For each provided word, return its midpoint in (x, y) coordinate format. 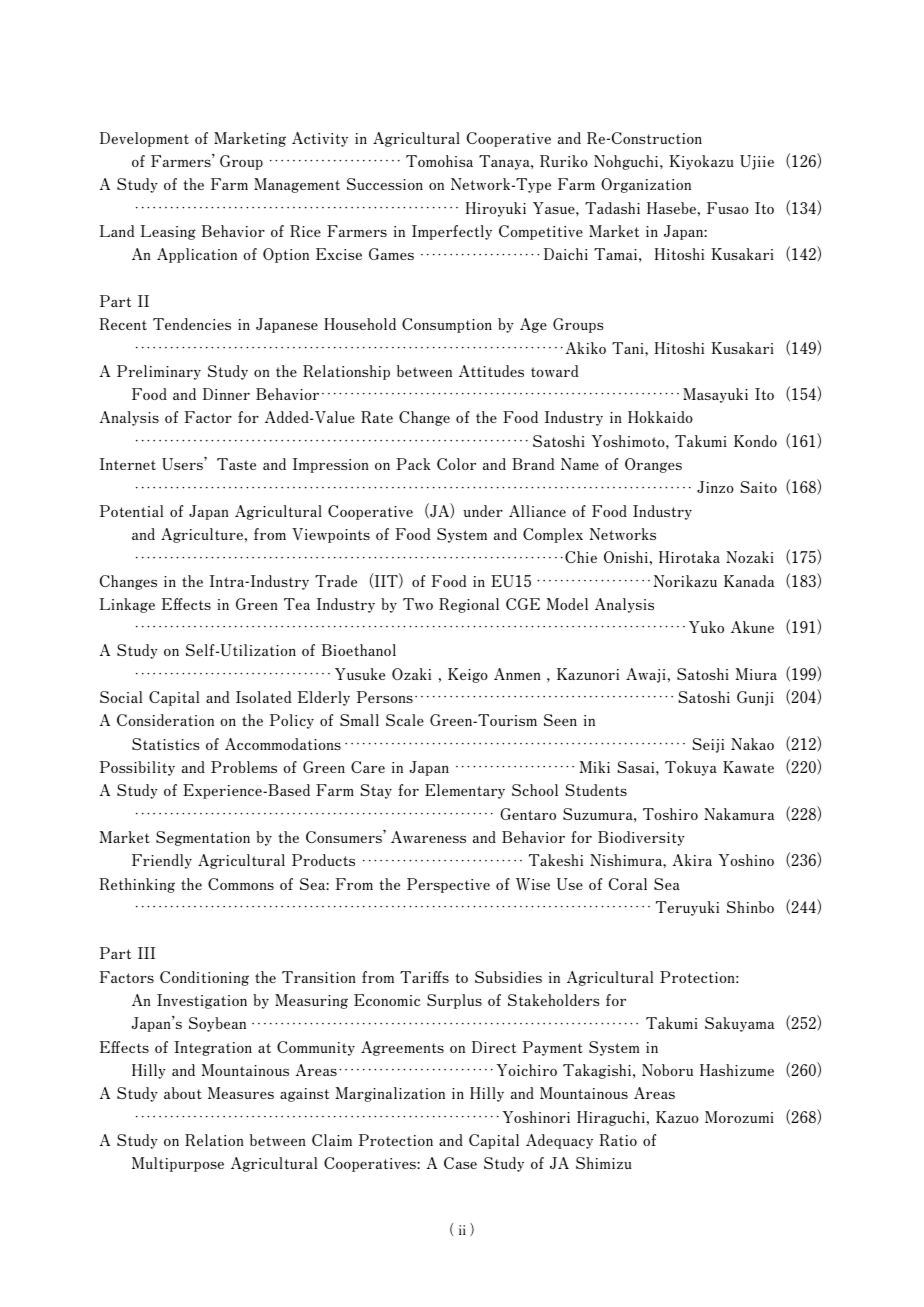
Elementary (465, 791)
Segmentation (203, 838)
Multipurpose (178, 1164)
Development (144, 139)
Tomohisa (439, 161)
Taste (236, 464)
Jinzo (715, 487)
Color (456, 464)
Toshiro (670, 814)
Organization (646, 185)
